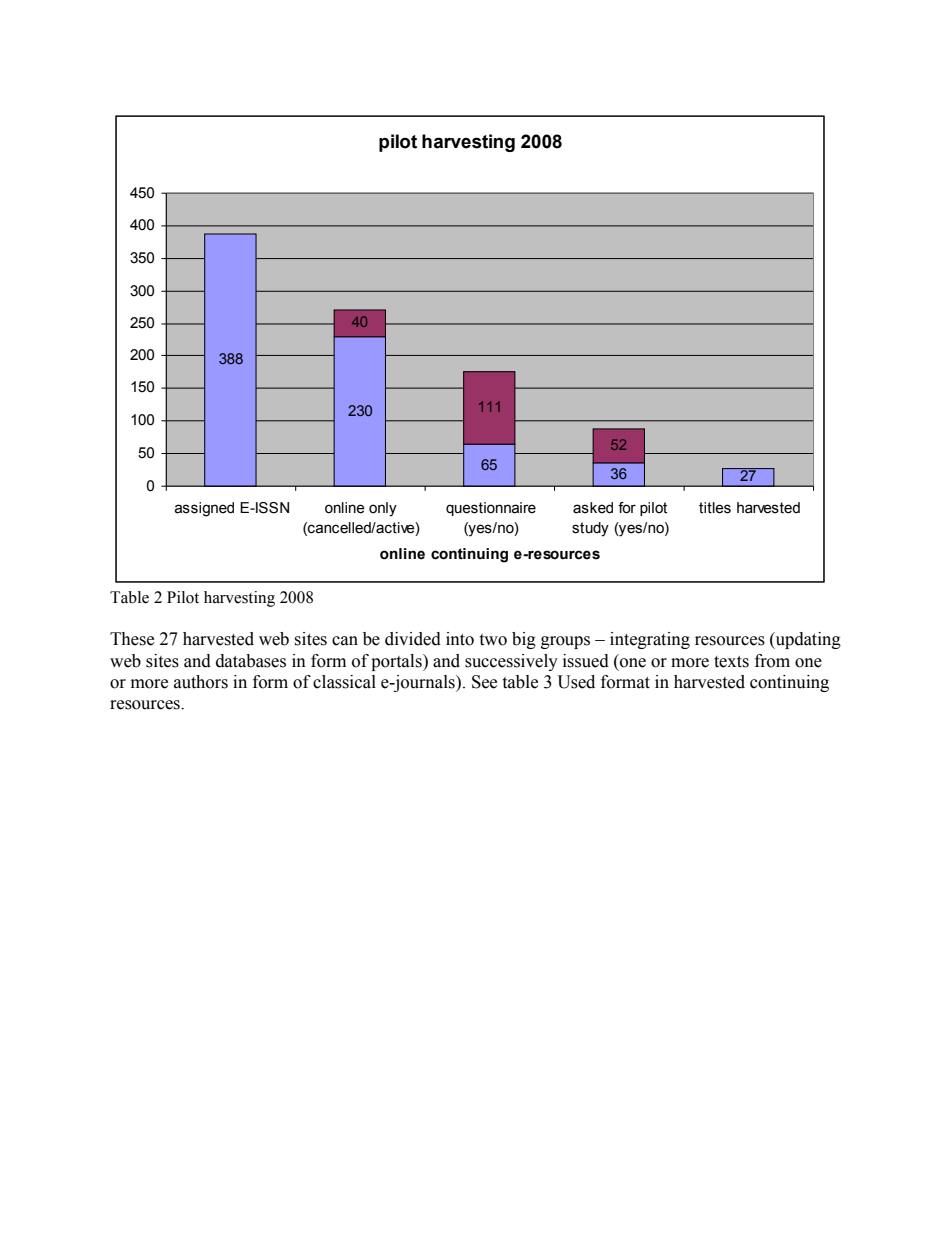 Image resolution: width=952 pixels, height=1233 pixels. What do you see at coordinates (491, 509) in the screenshot?
I see `questionnaire` at bounding box center [491, 509].
